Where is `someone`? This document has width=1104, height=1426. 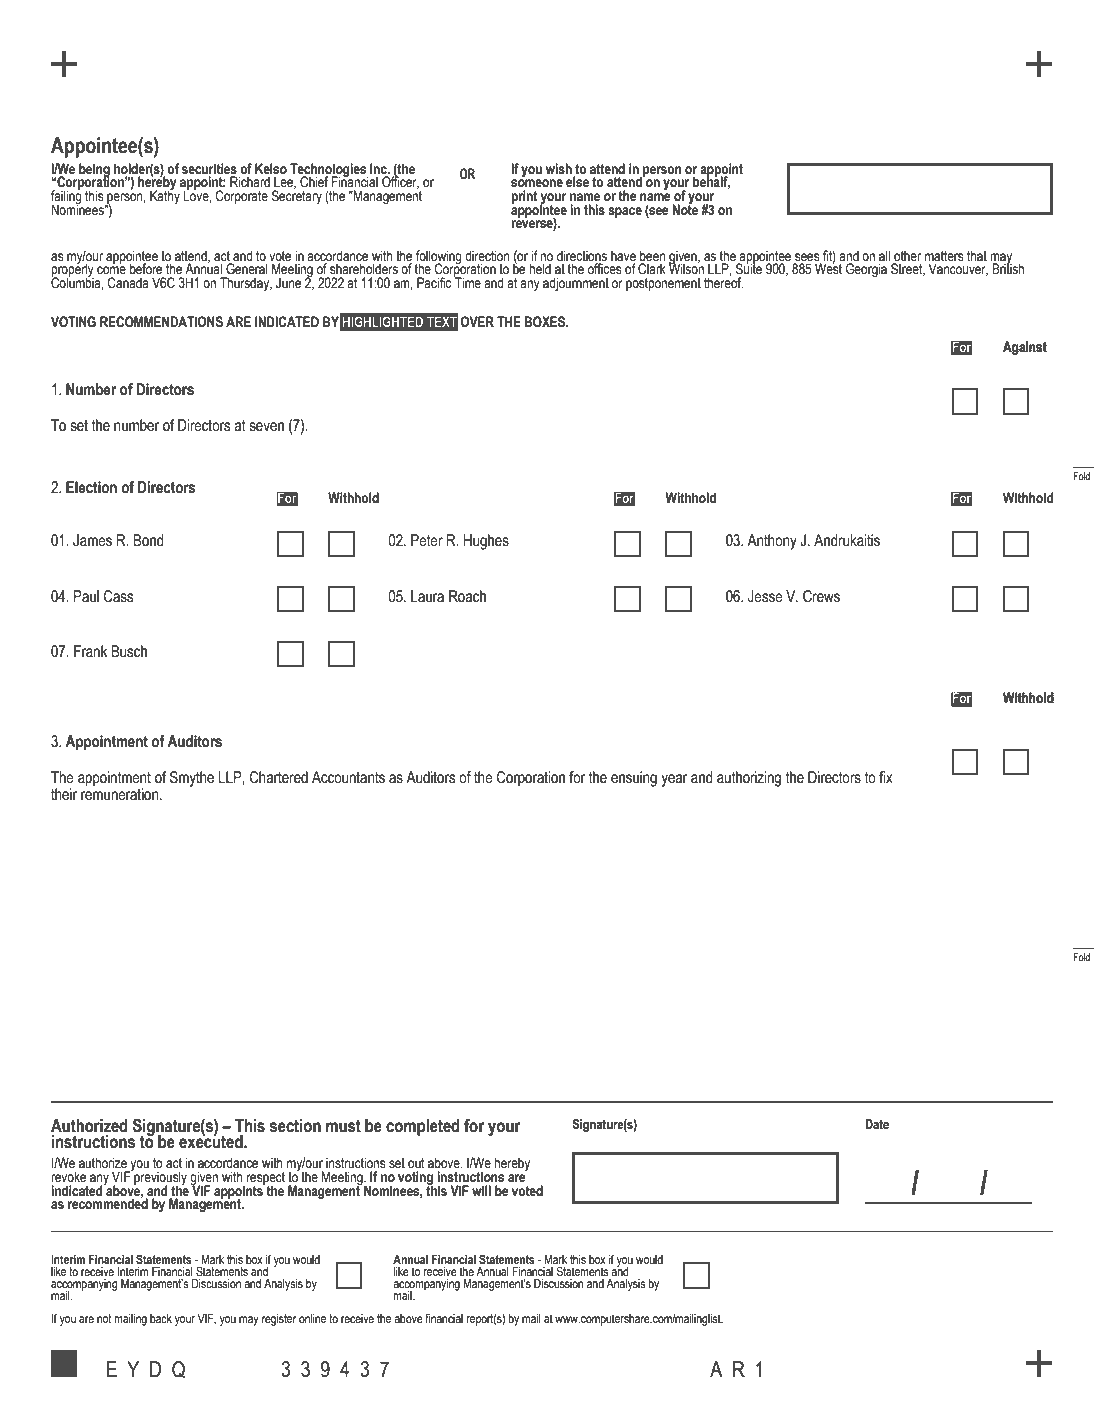 someone is located at coordinates (537, 183).
